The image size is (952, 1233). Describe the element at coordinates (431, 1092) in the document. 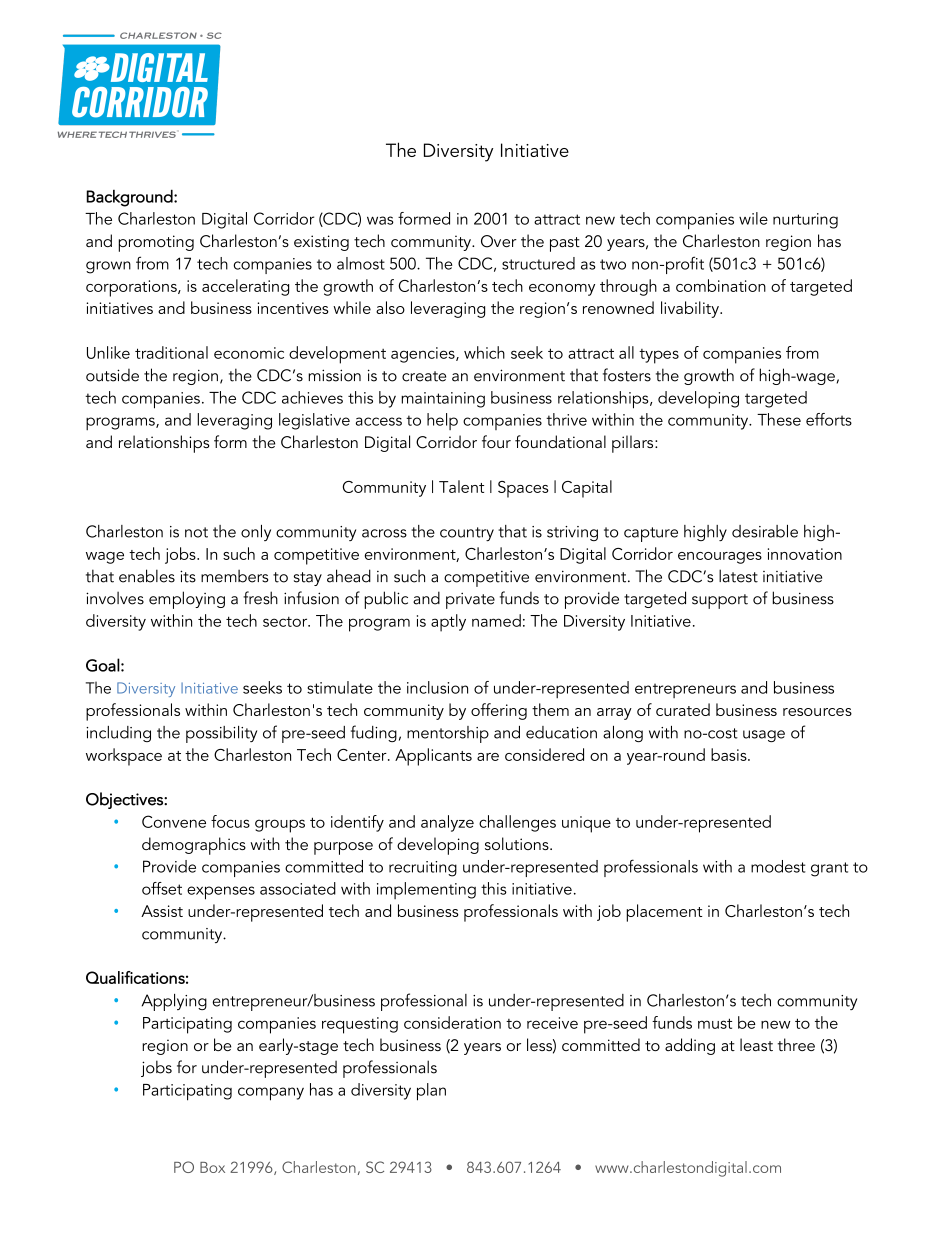

I see `plan` at that location.
